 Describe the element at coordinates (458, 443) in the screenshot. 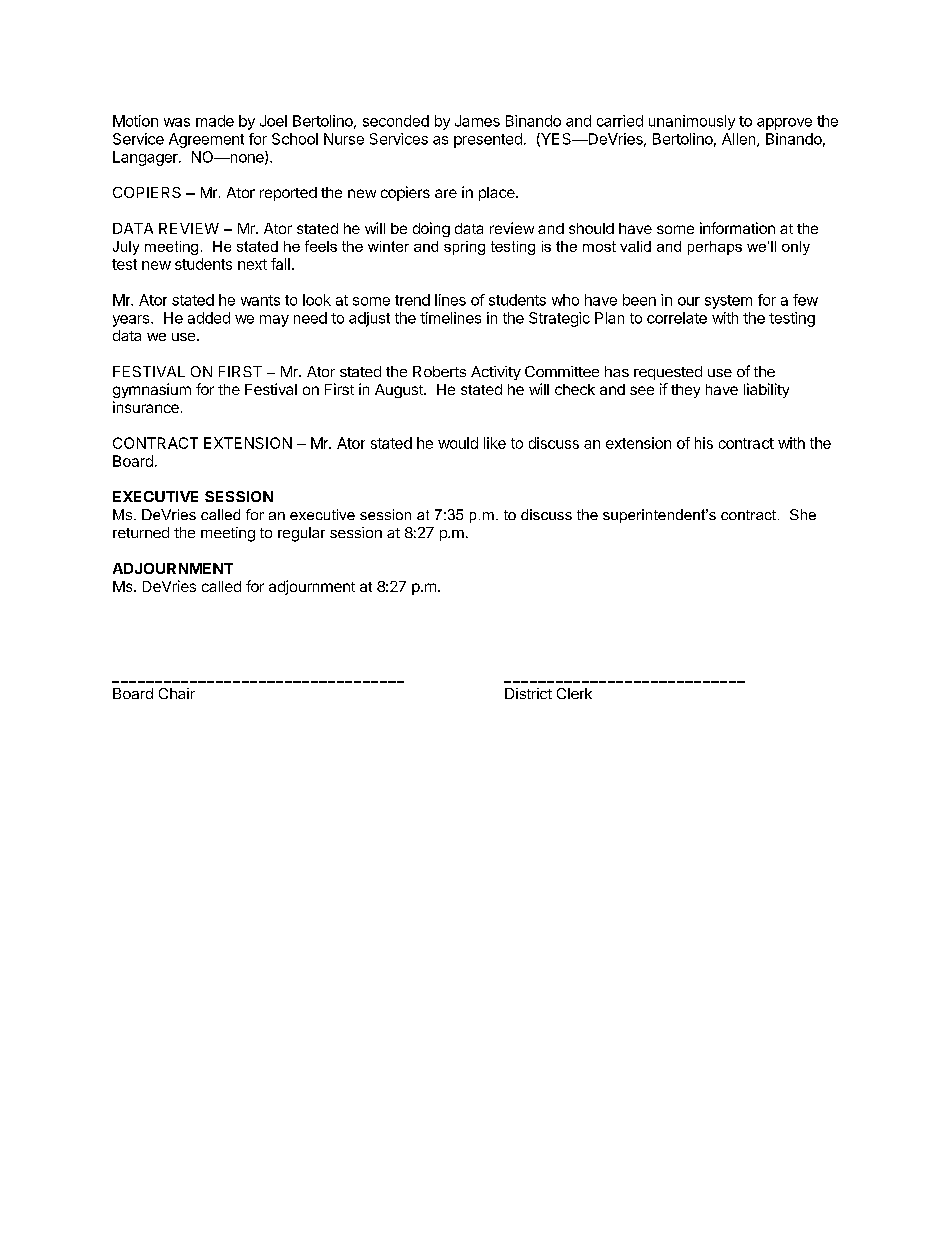

I see `would` at that location.
